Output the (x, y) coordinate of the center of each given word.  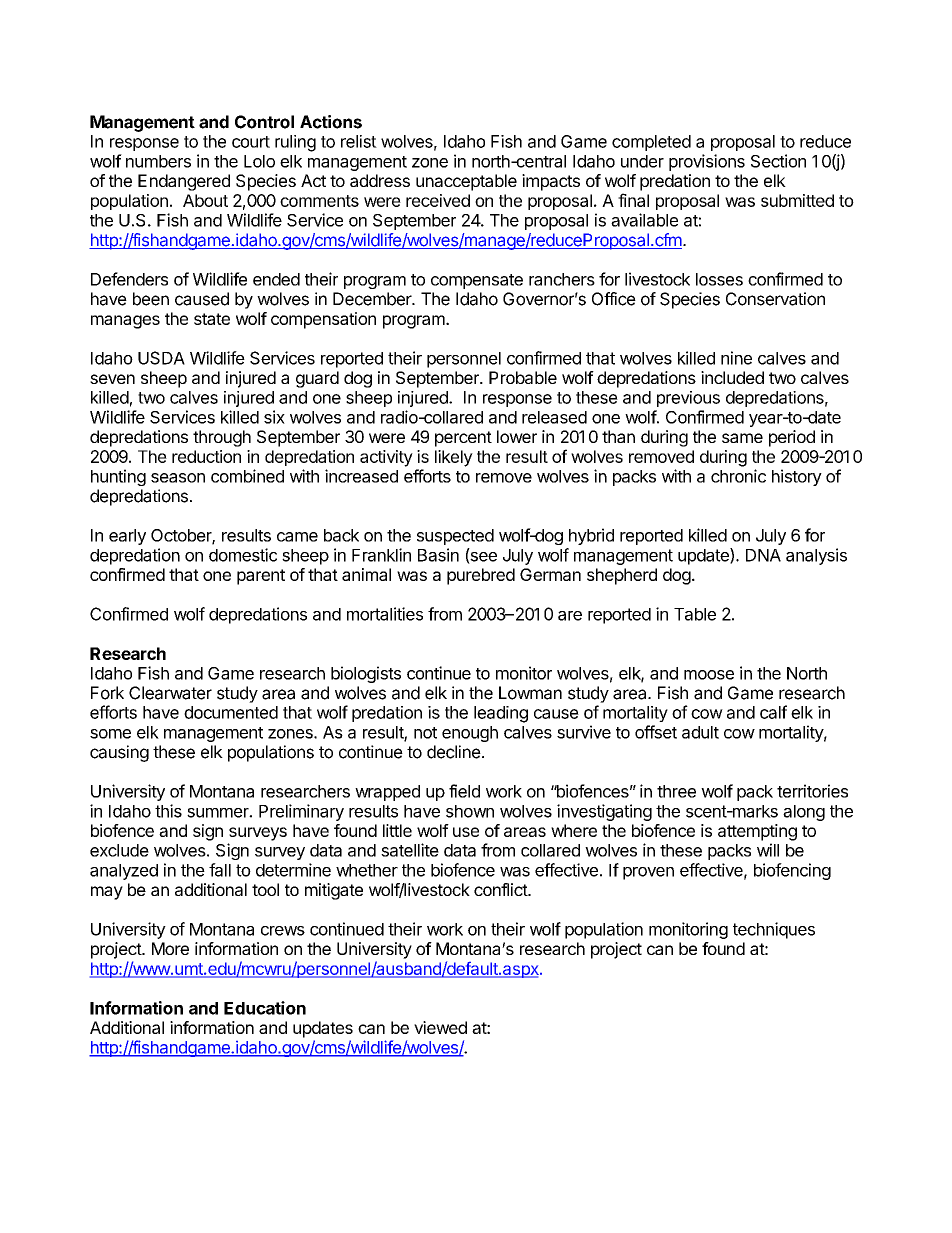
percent (463, 439)
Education (265, 1008)
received (438, 200)
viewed (440, 1027)
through (222, 438)
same (742, 438)
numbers (158, 161)
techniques (774, 930)
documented (231, 712)
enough (470, 734)
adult (700, 732)
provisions (707, 162)
